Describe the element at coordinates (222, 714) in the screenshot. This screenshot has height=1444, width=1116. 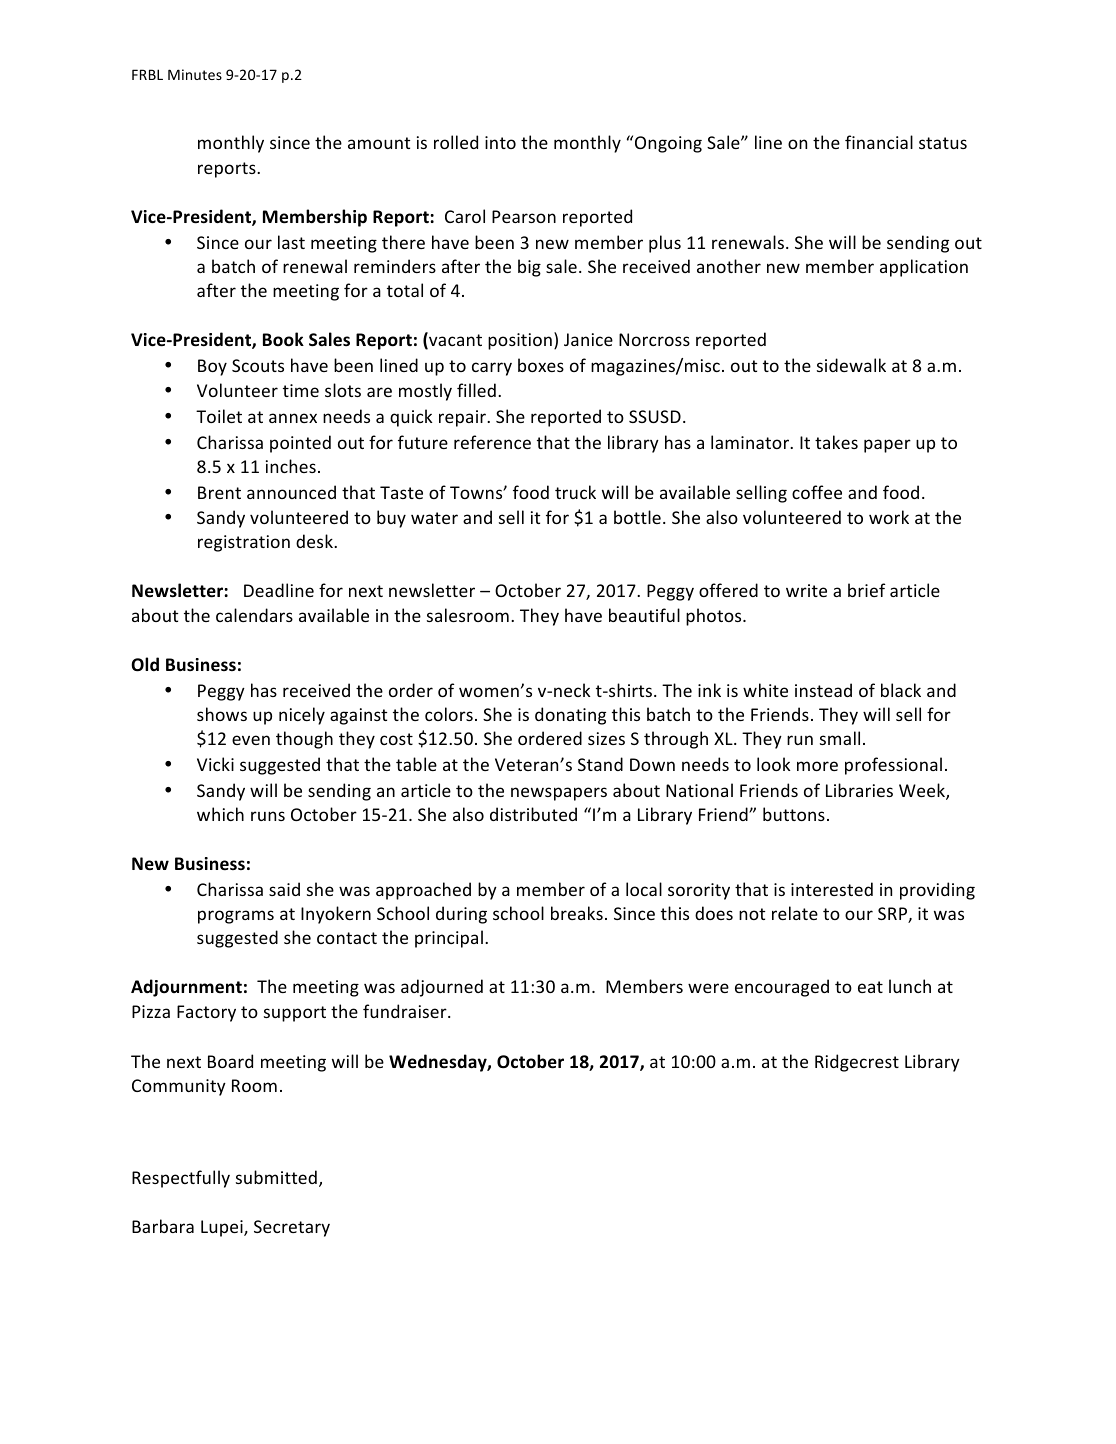
I see `shows` at that location.
